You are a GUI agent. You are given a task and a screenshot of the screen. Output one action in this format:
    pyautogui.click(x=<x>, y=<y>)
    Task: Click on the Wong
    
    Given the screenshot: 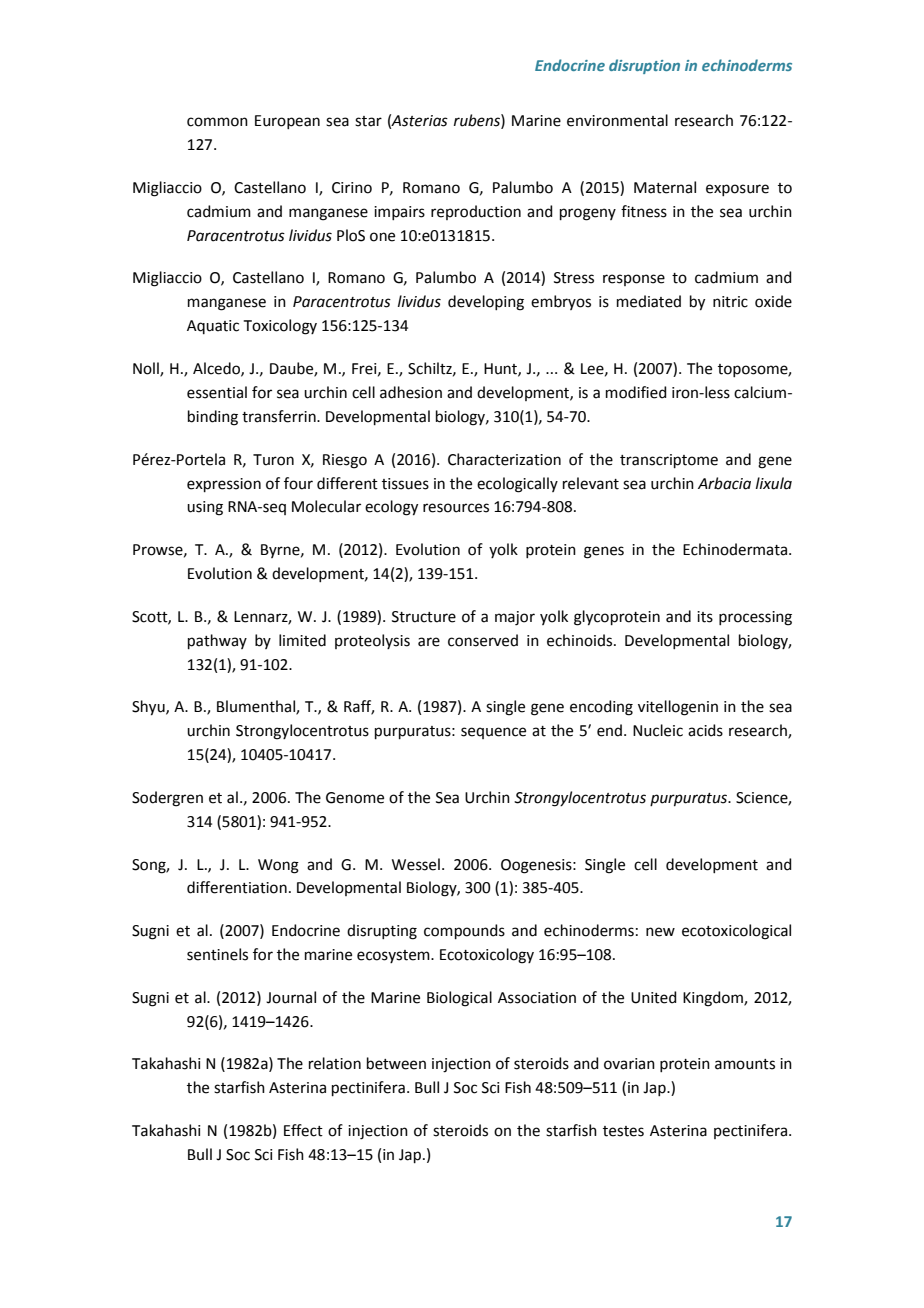 What is the action you would take?
    pyautogui.click(x=278, y=866)
